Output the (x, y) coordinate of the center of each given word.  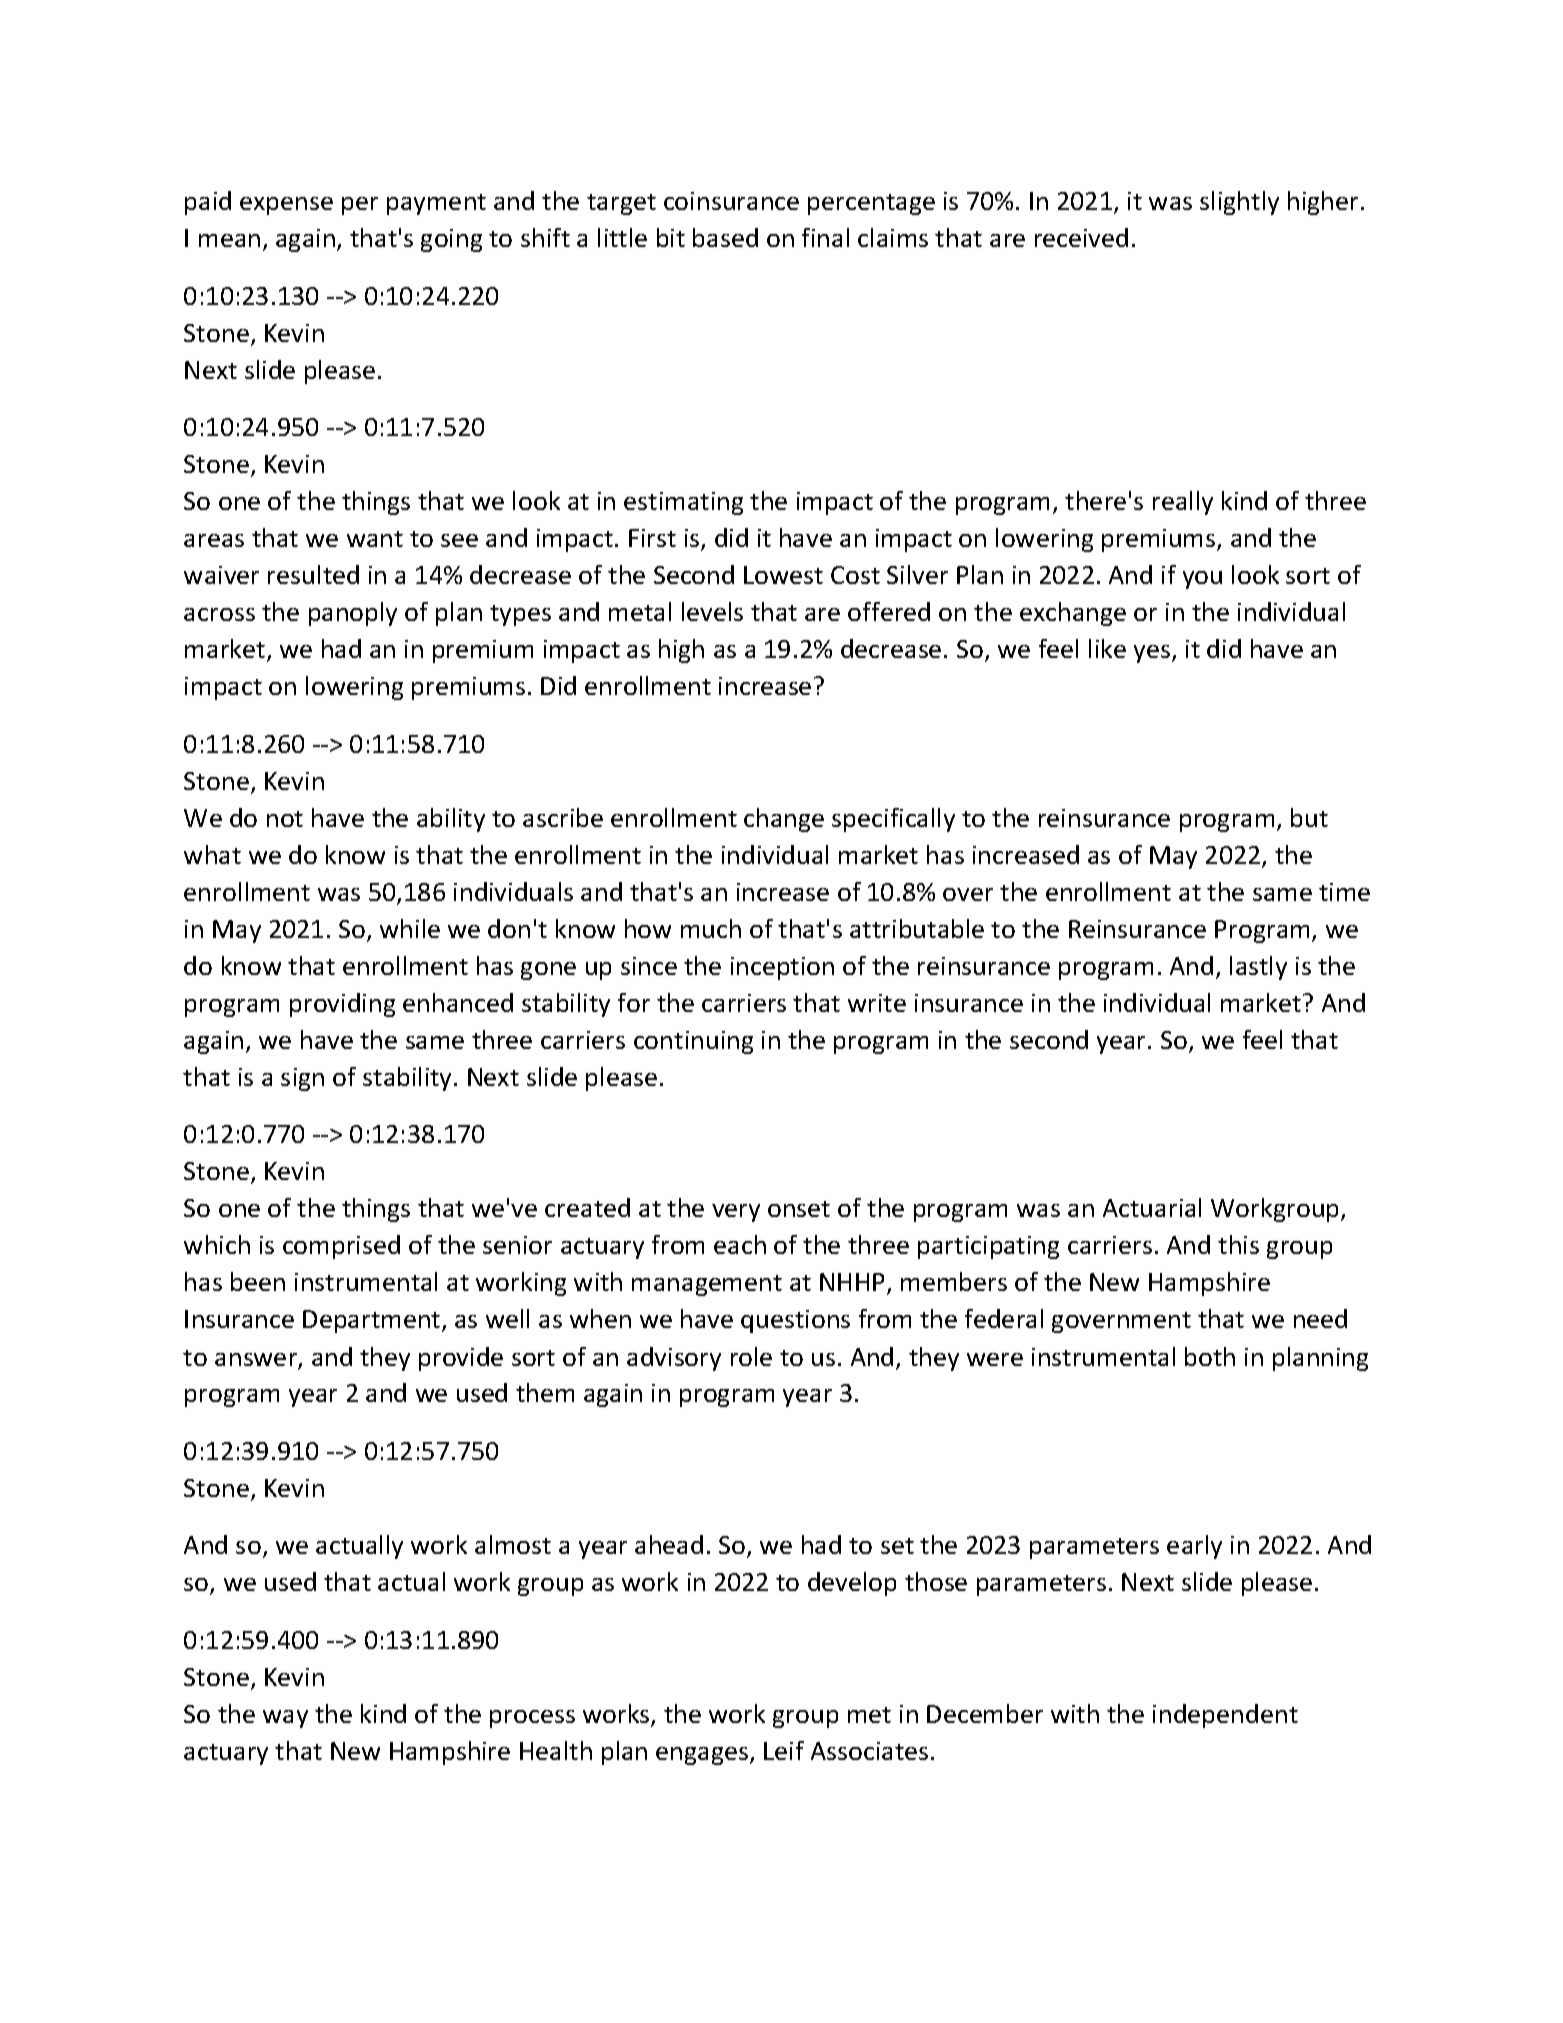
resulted (313, 574)
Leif (784, 1750)
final (825, 237)
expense (286, 206)
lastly (1258, 968)
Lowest (783, 575)
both (1210, 1356)
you (1202, 580)
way (285, 1719)
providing (342, 1005)
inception (782, 968)
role (751, 1356)
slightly (1239, 203)
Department (373, 1321)
